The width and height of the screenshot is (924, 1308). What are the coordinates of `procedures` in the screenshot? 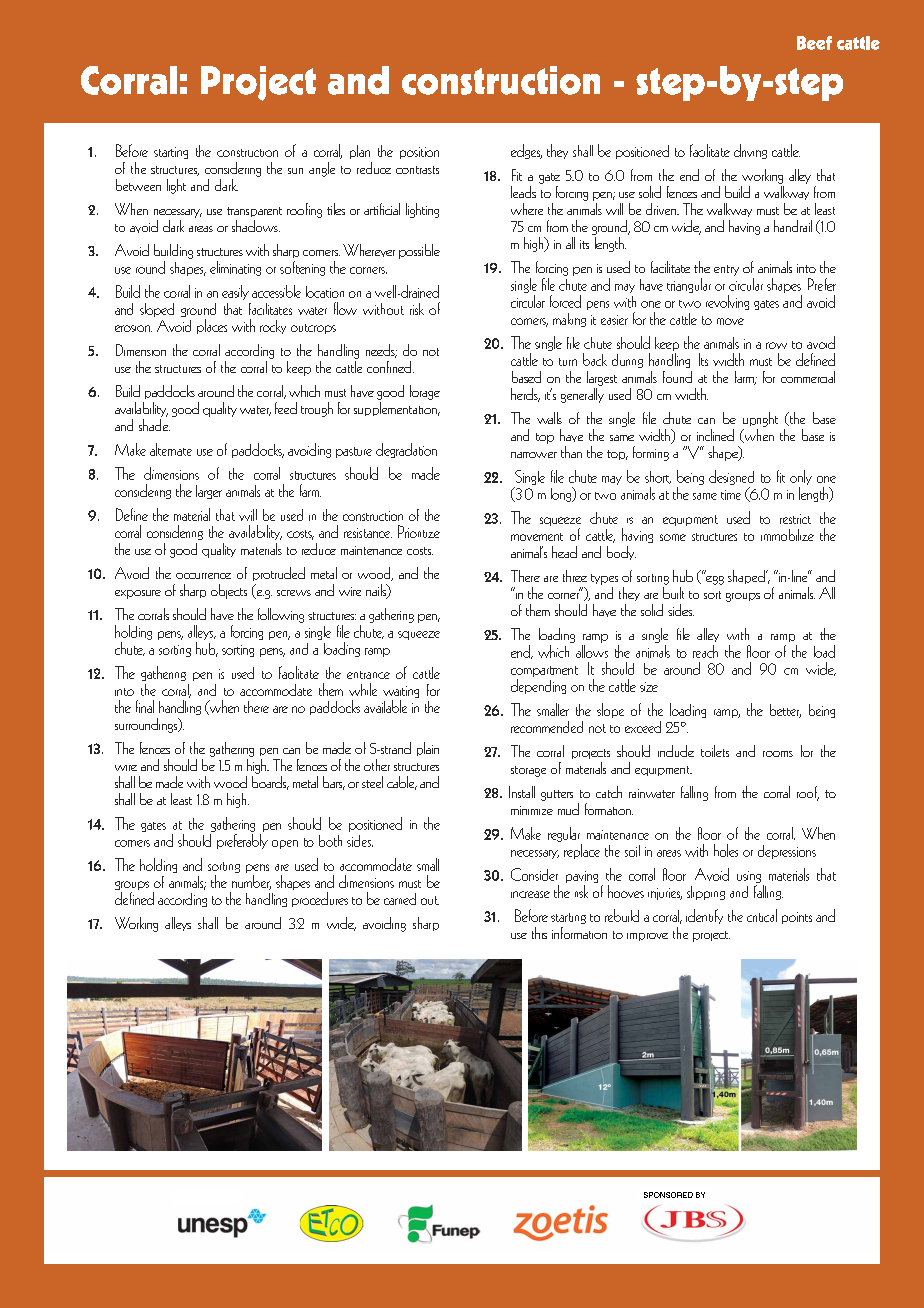 It's located at (320, 899).
